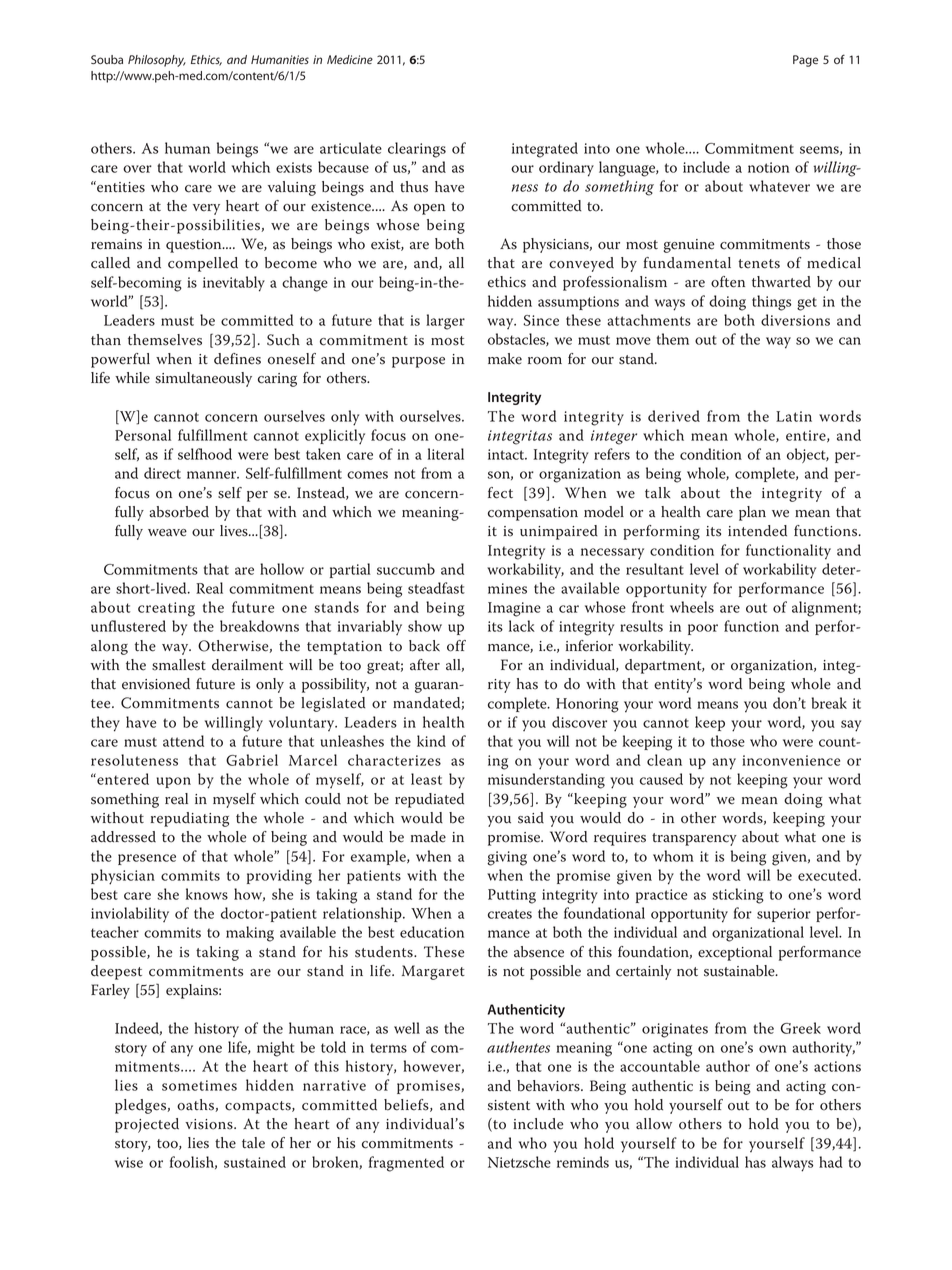 Image resolution: width=952 pixels, height=1270 pixels. Describe the element at coordinates (784, 915) in the screenshot. I see `superior` at that location.
